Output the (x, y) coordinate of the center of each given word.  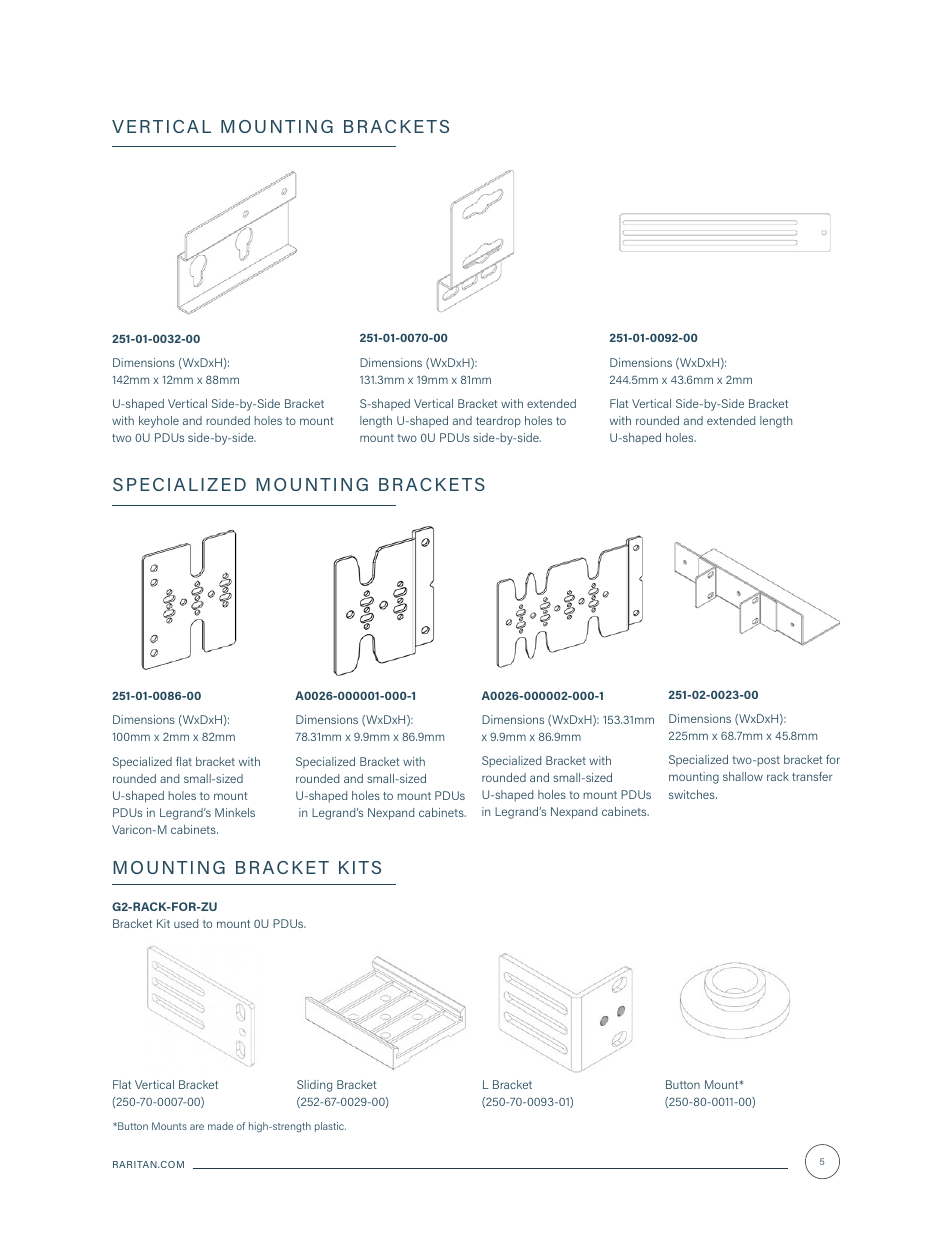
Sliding (314, 1086)
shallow (743, 776)
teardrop (498, 422)
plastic (330, 1127)
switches (693, 794)
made (220, 1126)
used (186, 923)
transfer (812, 776)
